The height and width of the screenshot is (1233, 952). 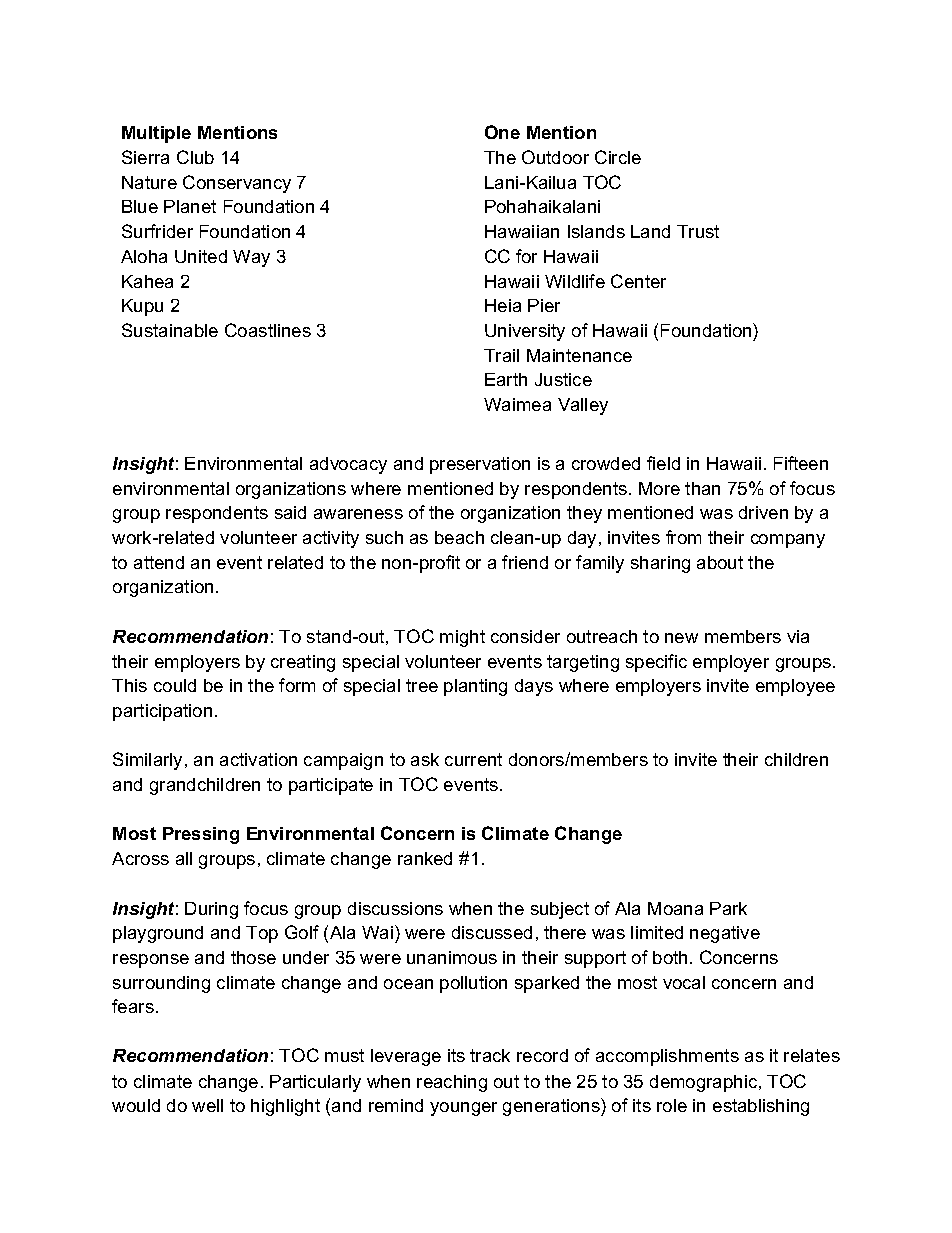 What do you see at coordinates (207, 1105) in the screenshot?
I see `well` at bounding box center [207, 1105].
